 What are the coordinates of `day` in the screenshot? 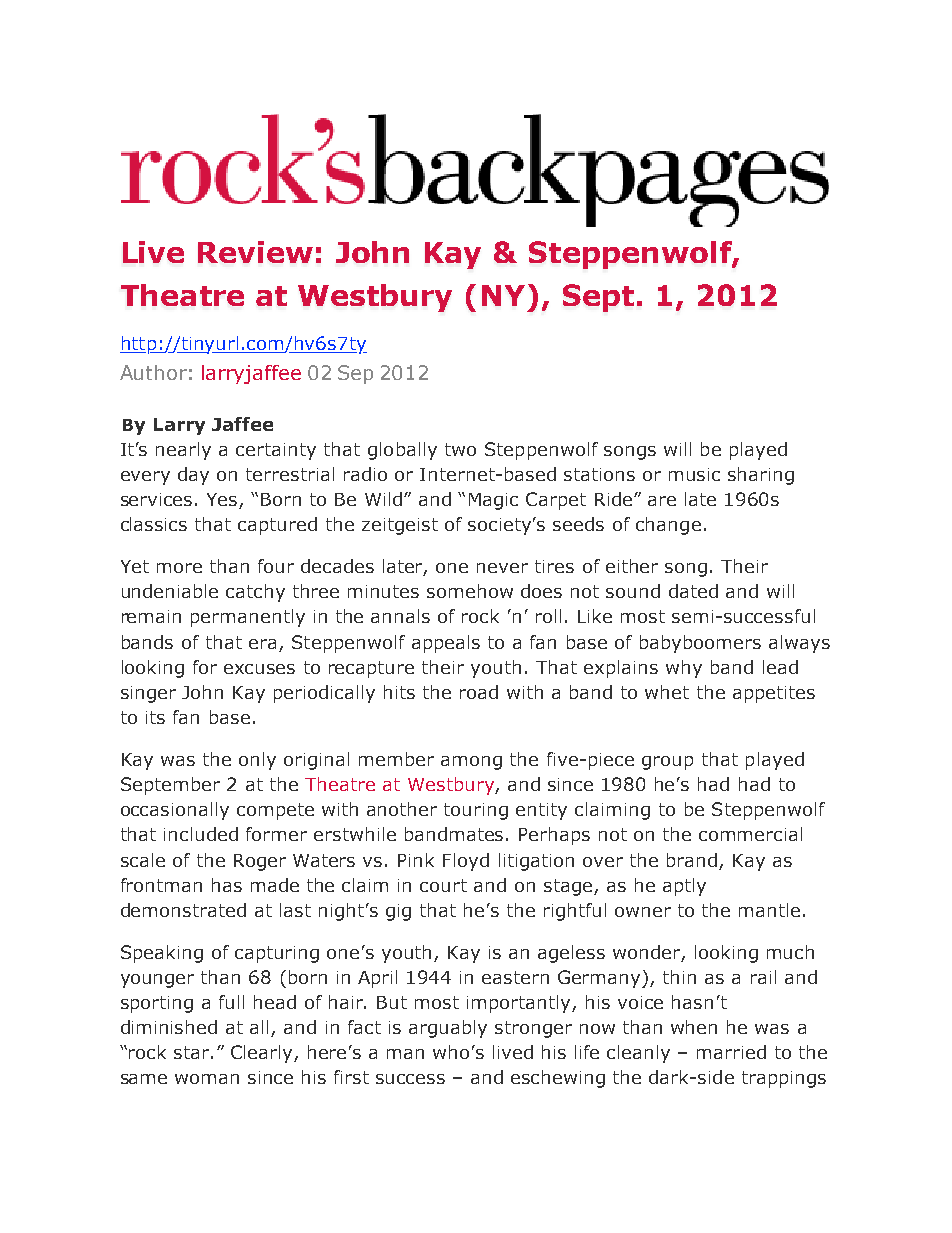 It's located at (193, 476).
